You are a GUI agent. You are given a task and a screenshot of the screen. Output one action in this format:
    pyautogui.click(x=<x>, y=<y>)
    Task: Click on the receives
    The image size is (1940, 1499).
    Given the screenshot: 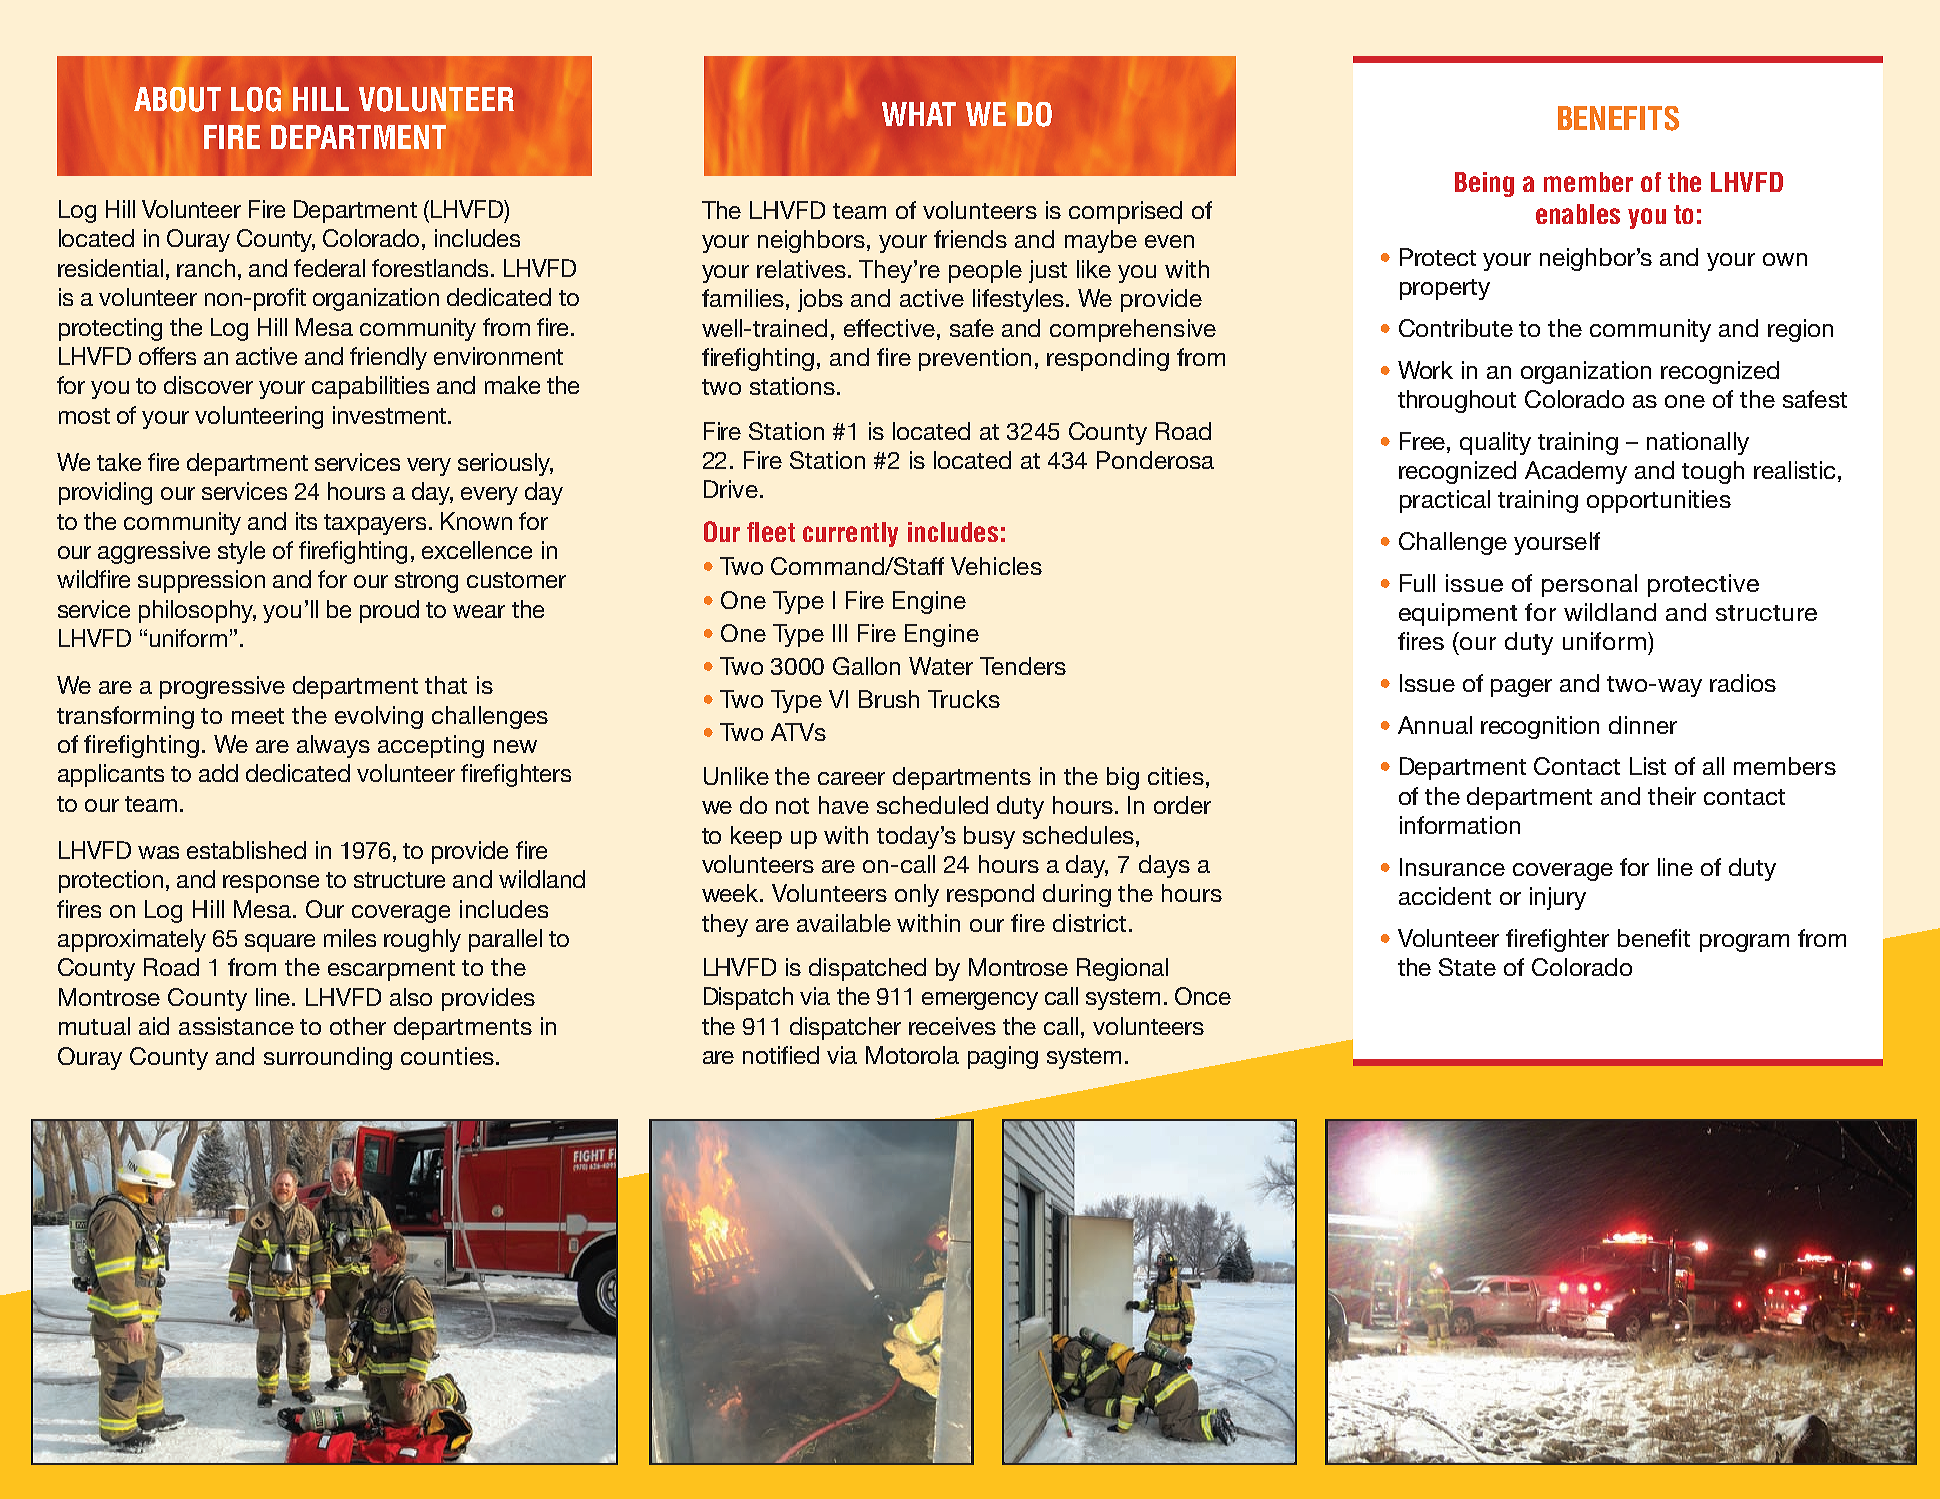 What is the action you would take?
    pyautogui.click(x=952, y=1026)
